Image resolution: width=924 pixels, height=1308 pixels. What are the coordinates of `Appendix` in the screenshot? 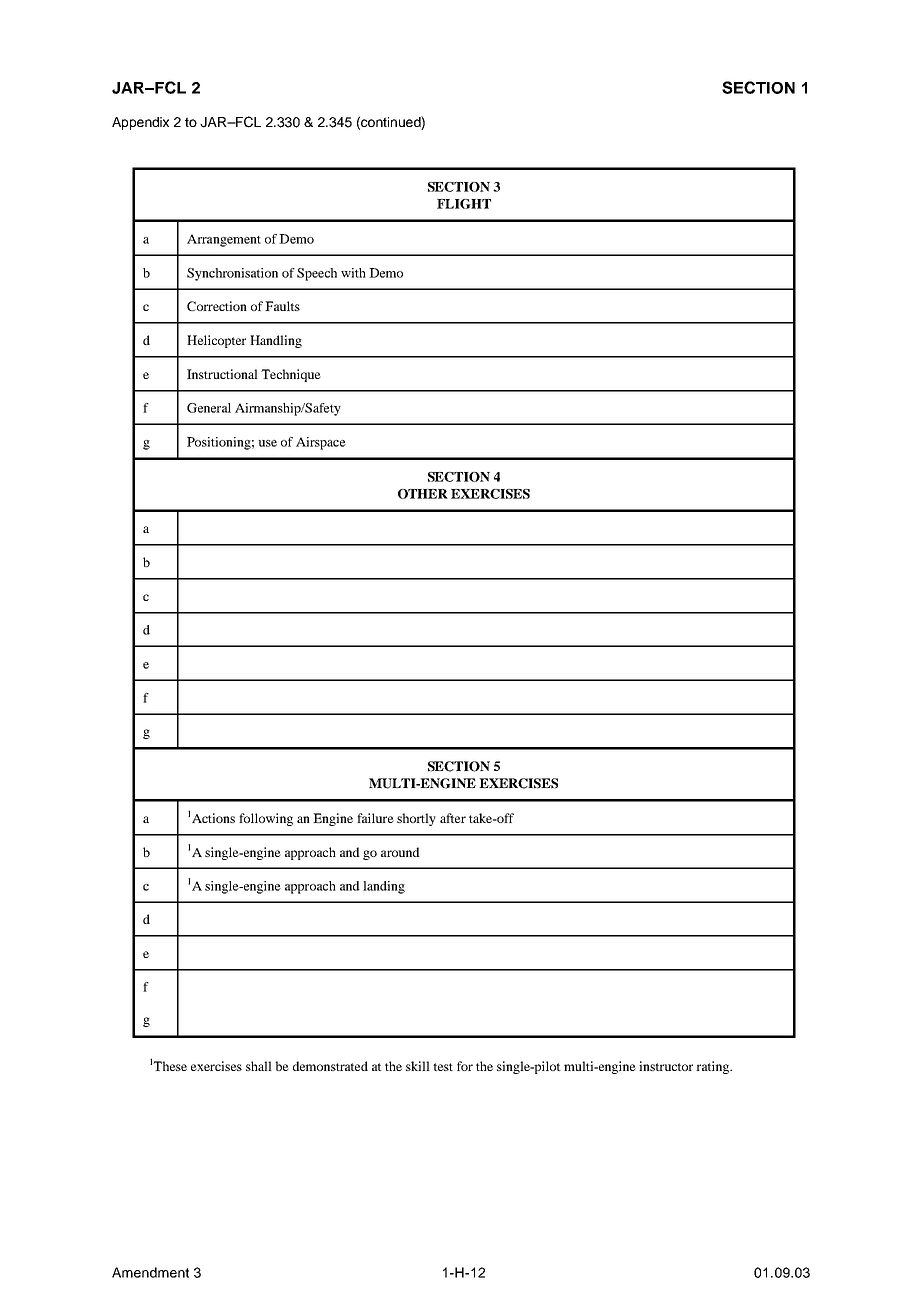 It's located at (140, 123).
